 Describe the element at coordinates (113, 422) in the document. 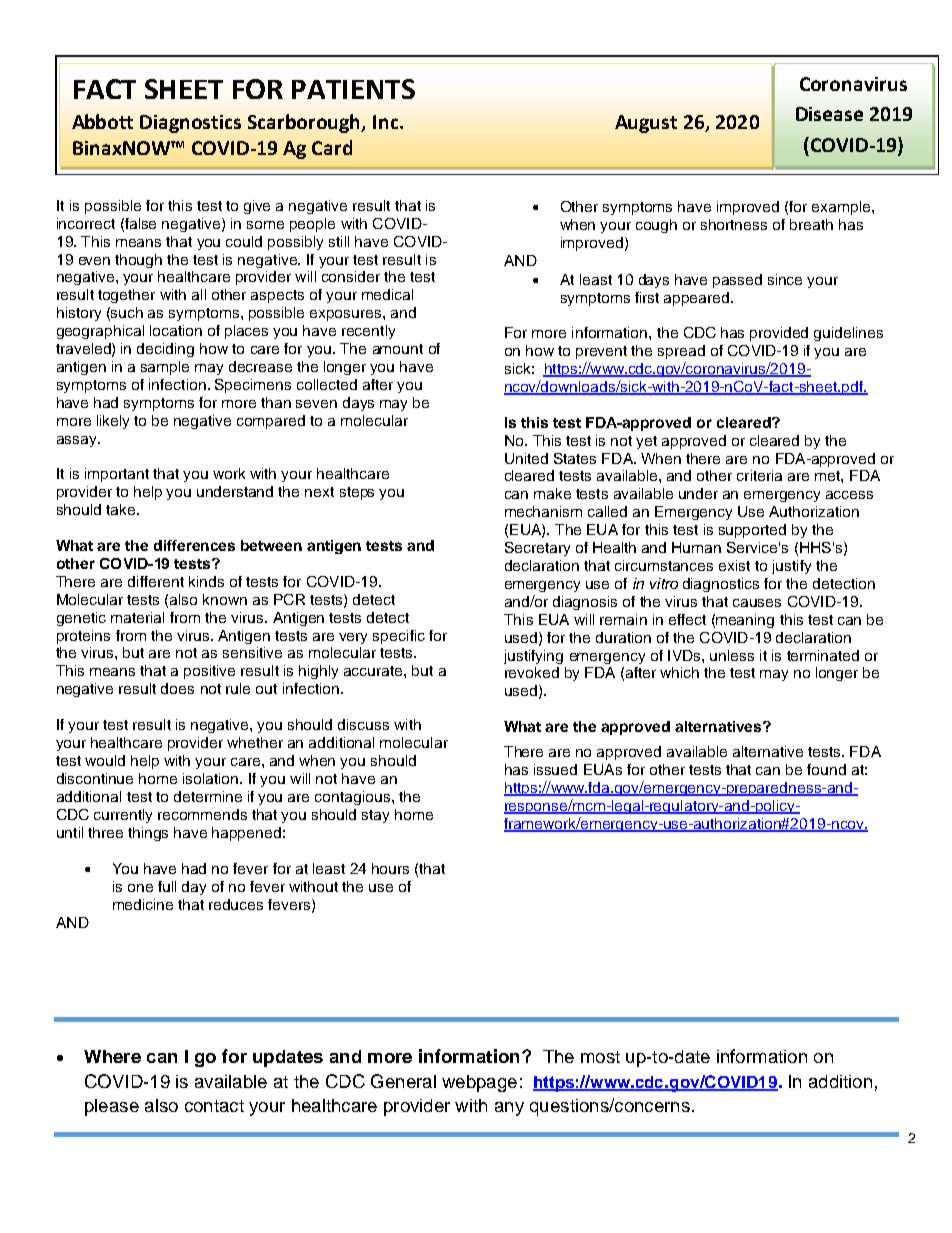

I see `likely` at that location.
